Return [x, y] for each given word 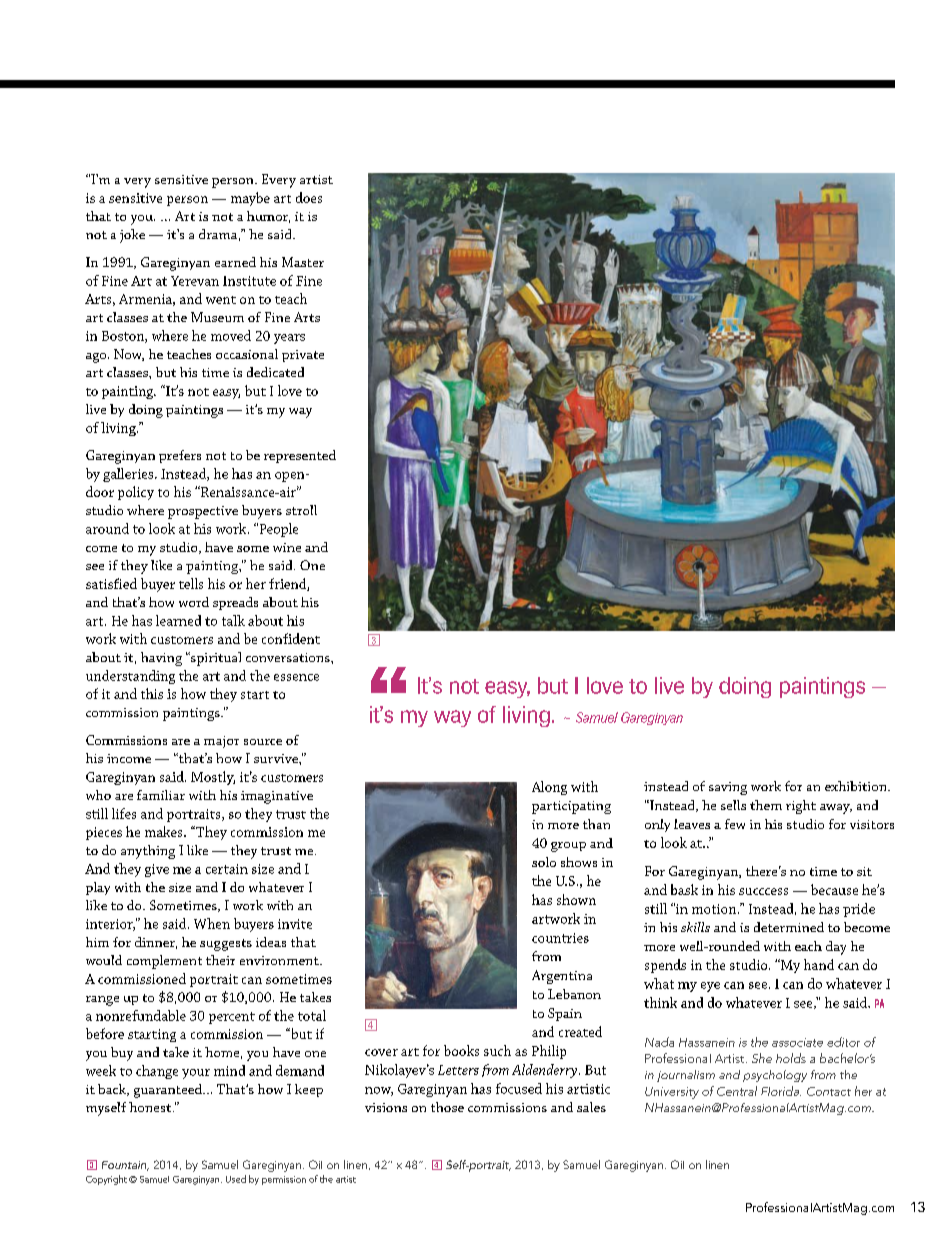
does [309, 197]
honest [151, 1107]
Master [303, 262]
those [447, 1107]
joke [132, 236]
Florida [781, 1091]
